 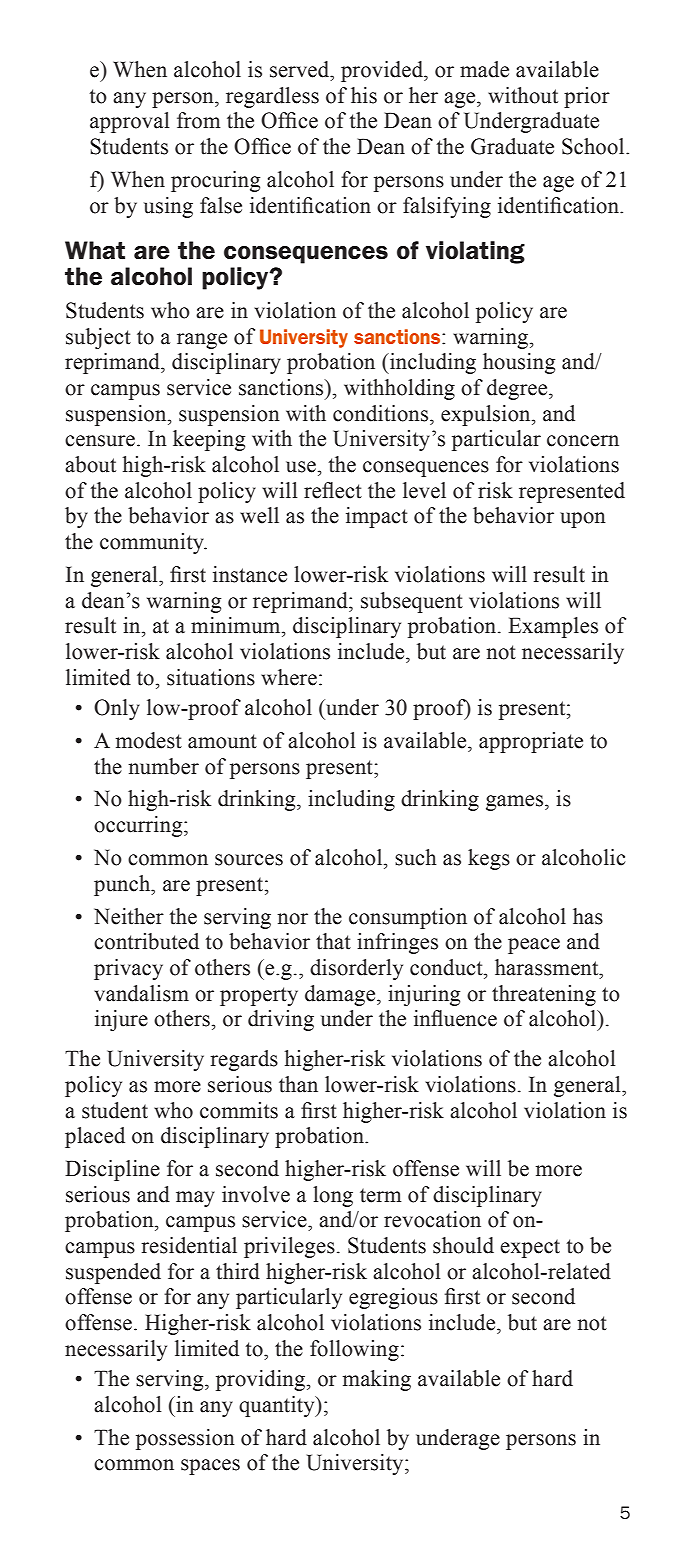 What do you see at coordinates (544, 995) in the page?
I see `threatening` at bounding box center [544, 995].
